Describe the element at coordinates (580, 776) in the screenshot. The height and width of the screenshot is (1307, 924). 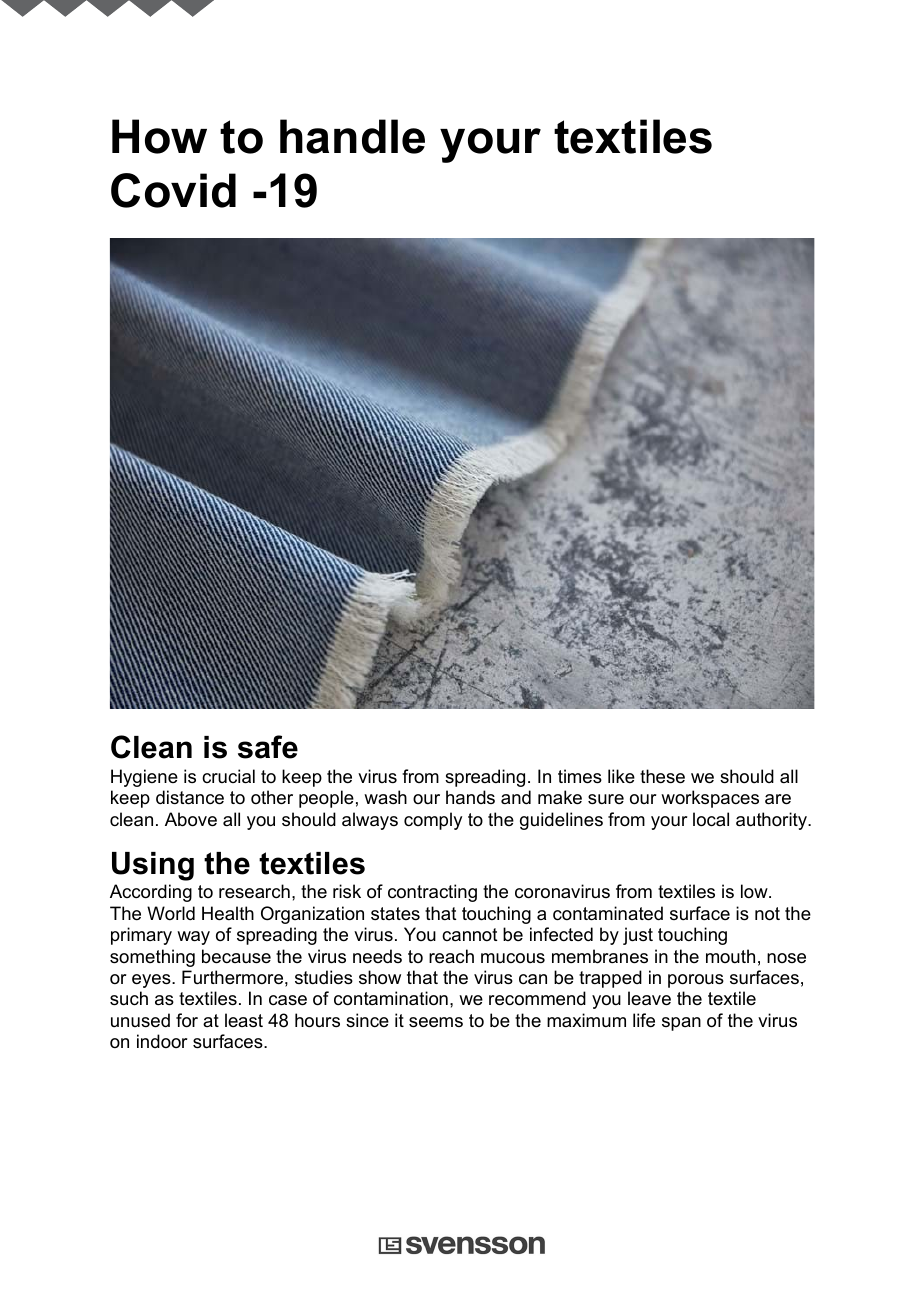
I see `times` at that location.
